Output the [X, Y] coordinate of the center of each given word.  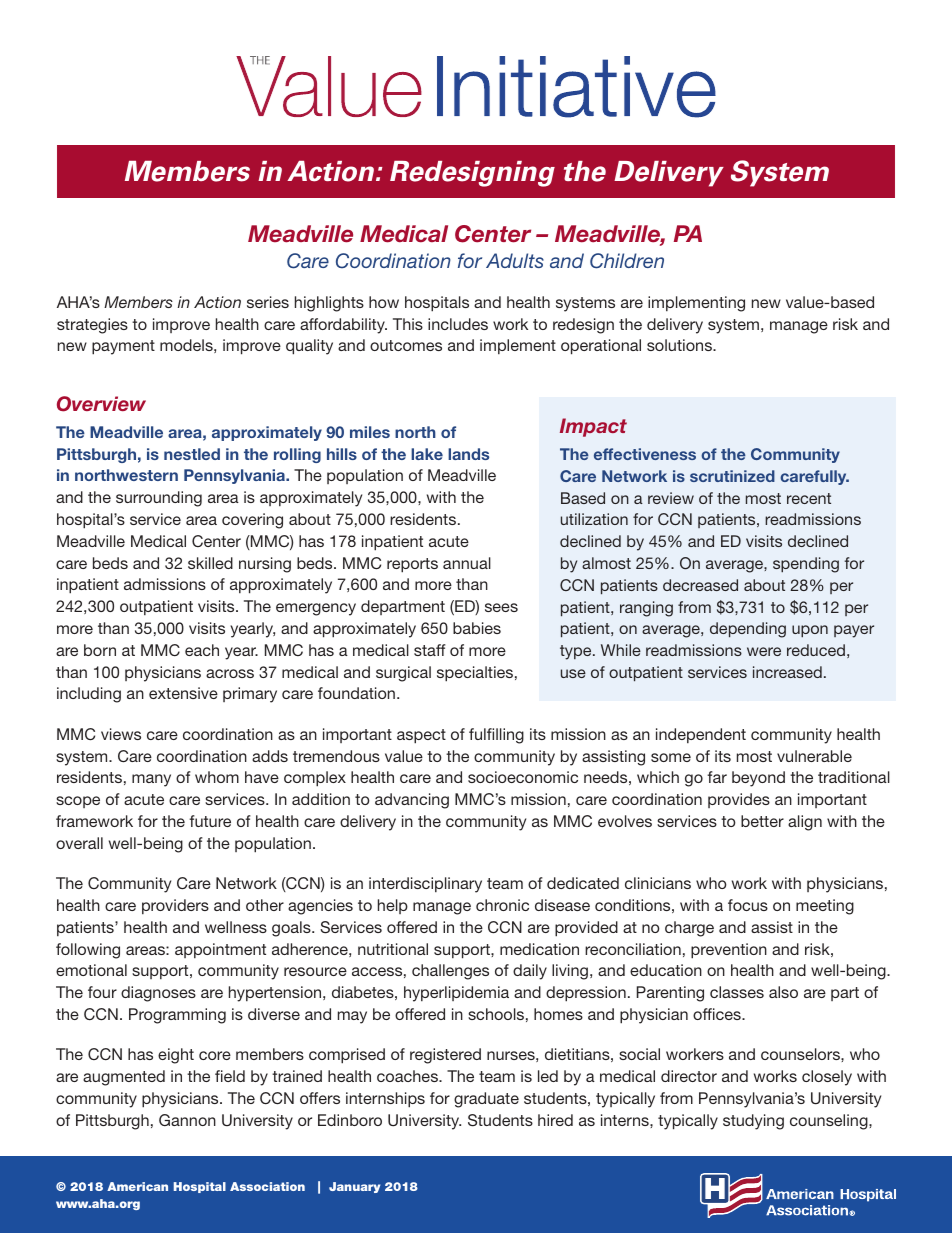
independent [701, 735]
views [121, 734]
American [137, 1186]
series [268, 302]
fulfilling [496, 736]
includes [458, 324]
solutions [680, 345]
